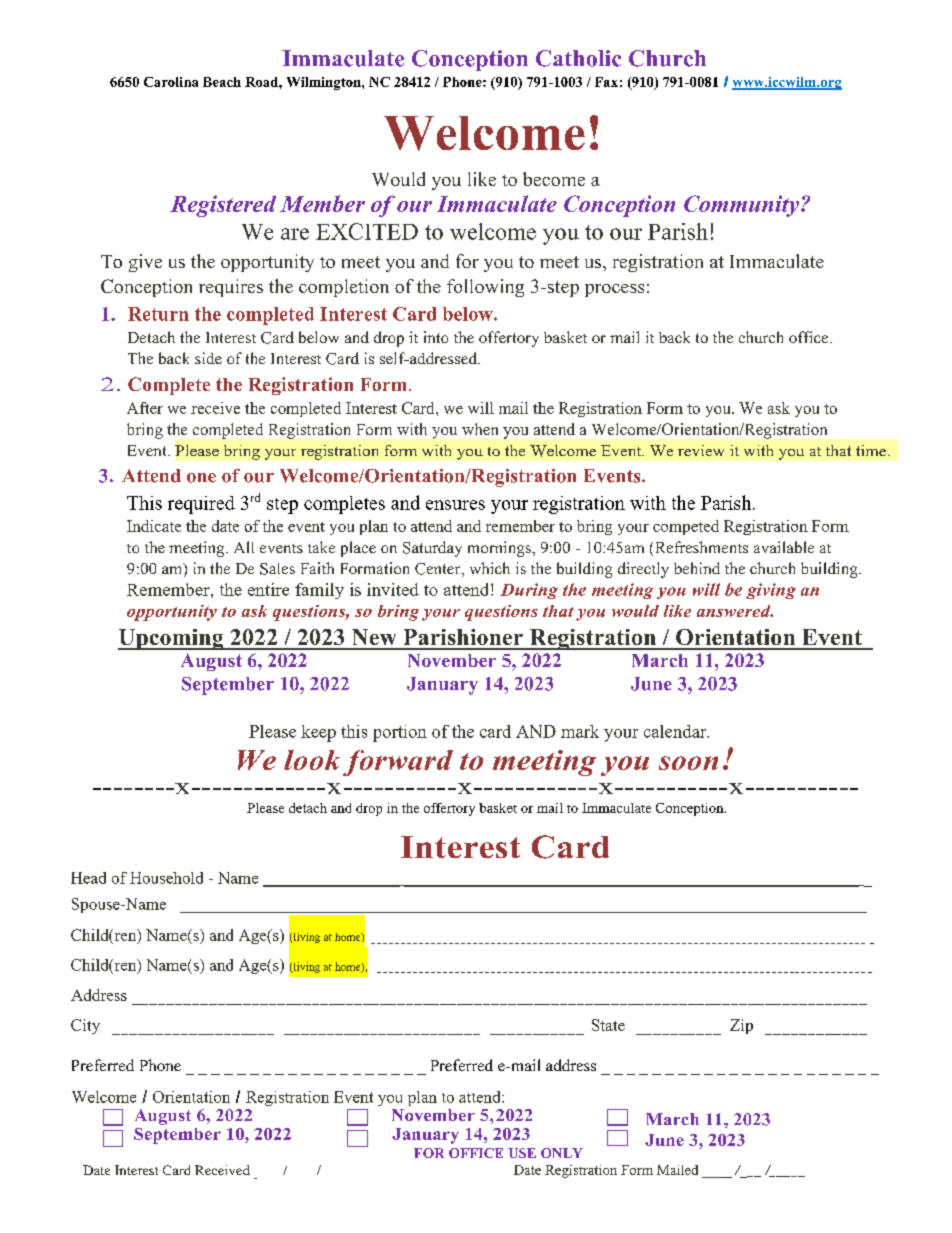 This page has height=1233, width=952. I want to click on Carolina, so click(171, 82).
